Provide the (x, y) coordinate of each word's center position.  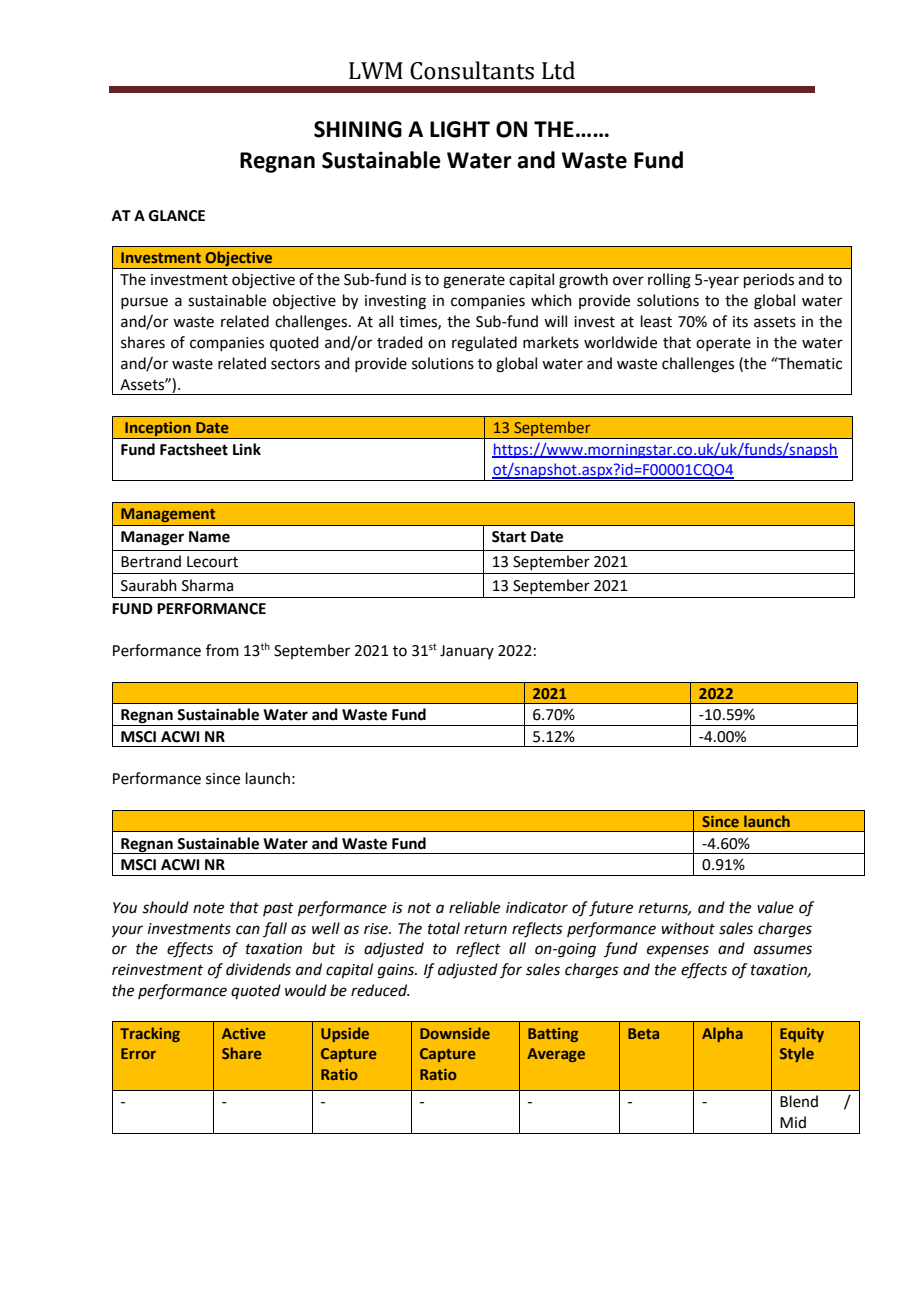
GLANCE (177, 216)
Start (509, 537)
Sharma (207, 585)
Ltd (558, 70)
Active (244, 1033)
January (467, 652)
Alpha (722, 1034)
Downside (455, 1033)
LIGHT (460, 129)
